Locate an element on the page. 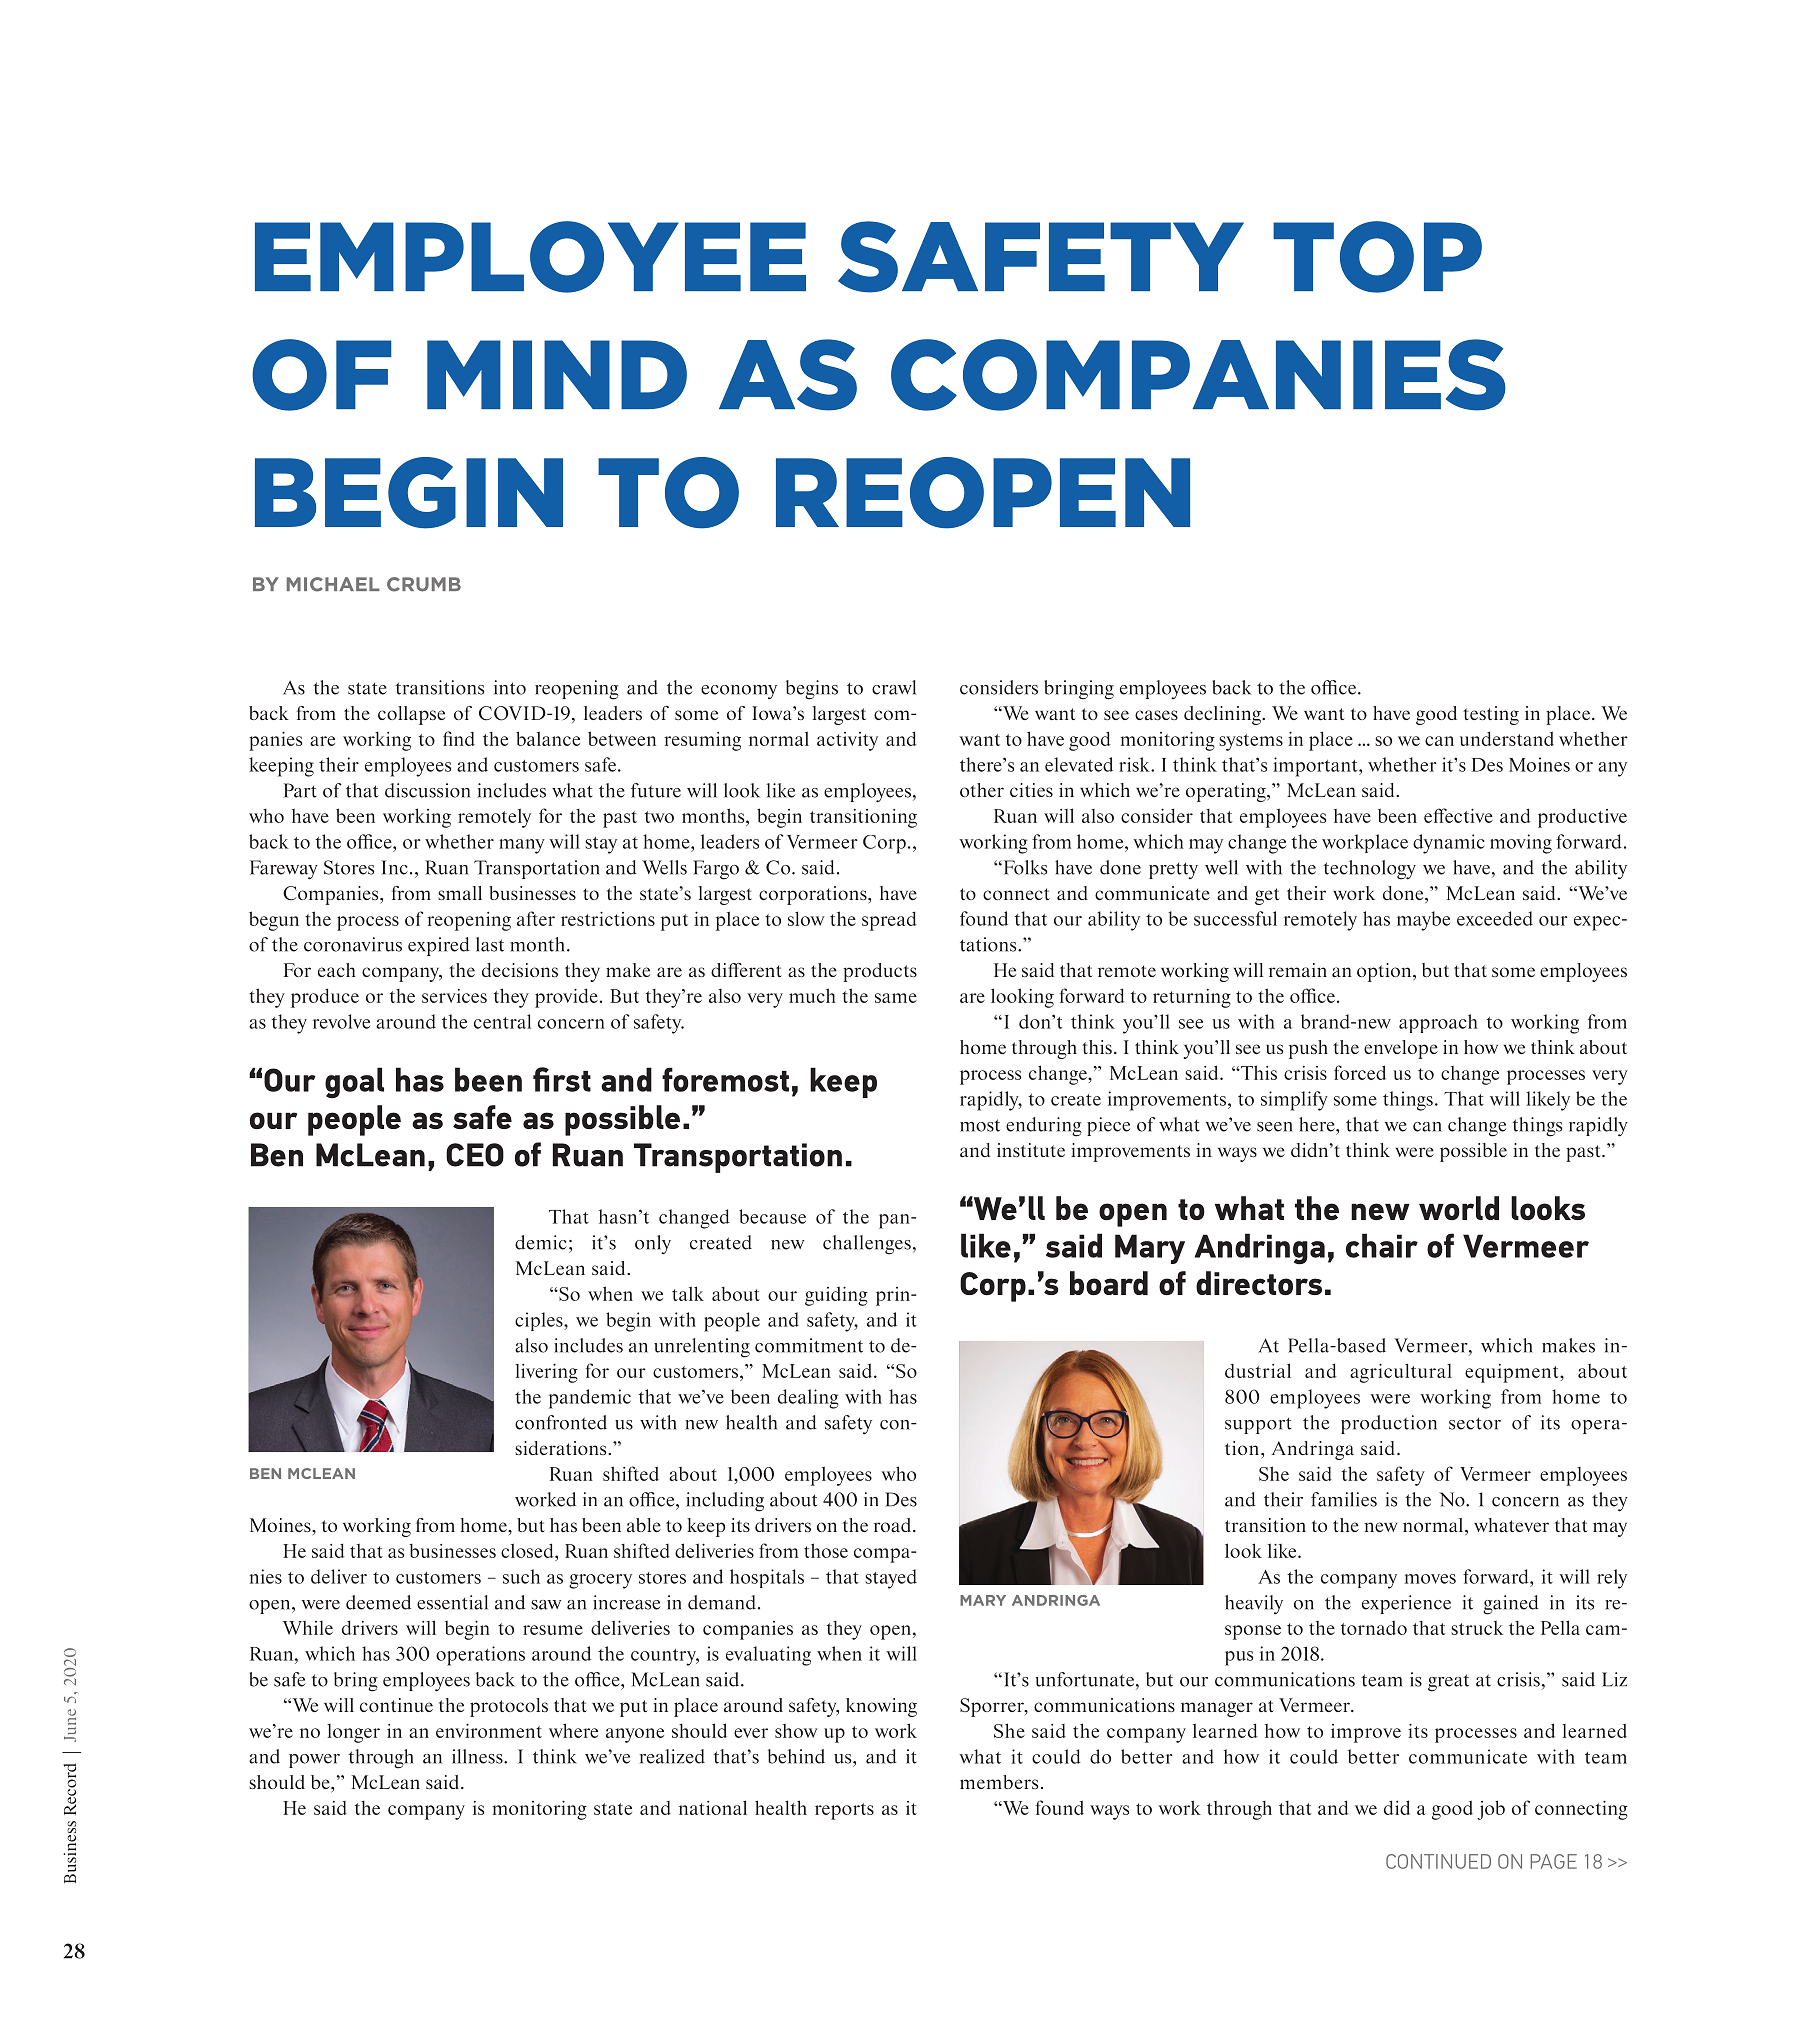  testing is located at coordinates (1491, 715).
